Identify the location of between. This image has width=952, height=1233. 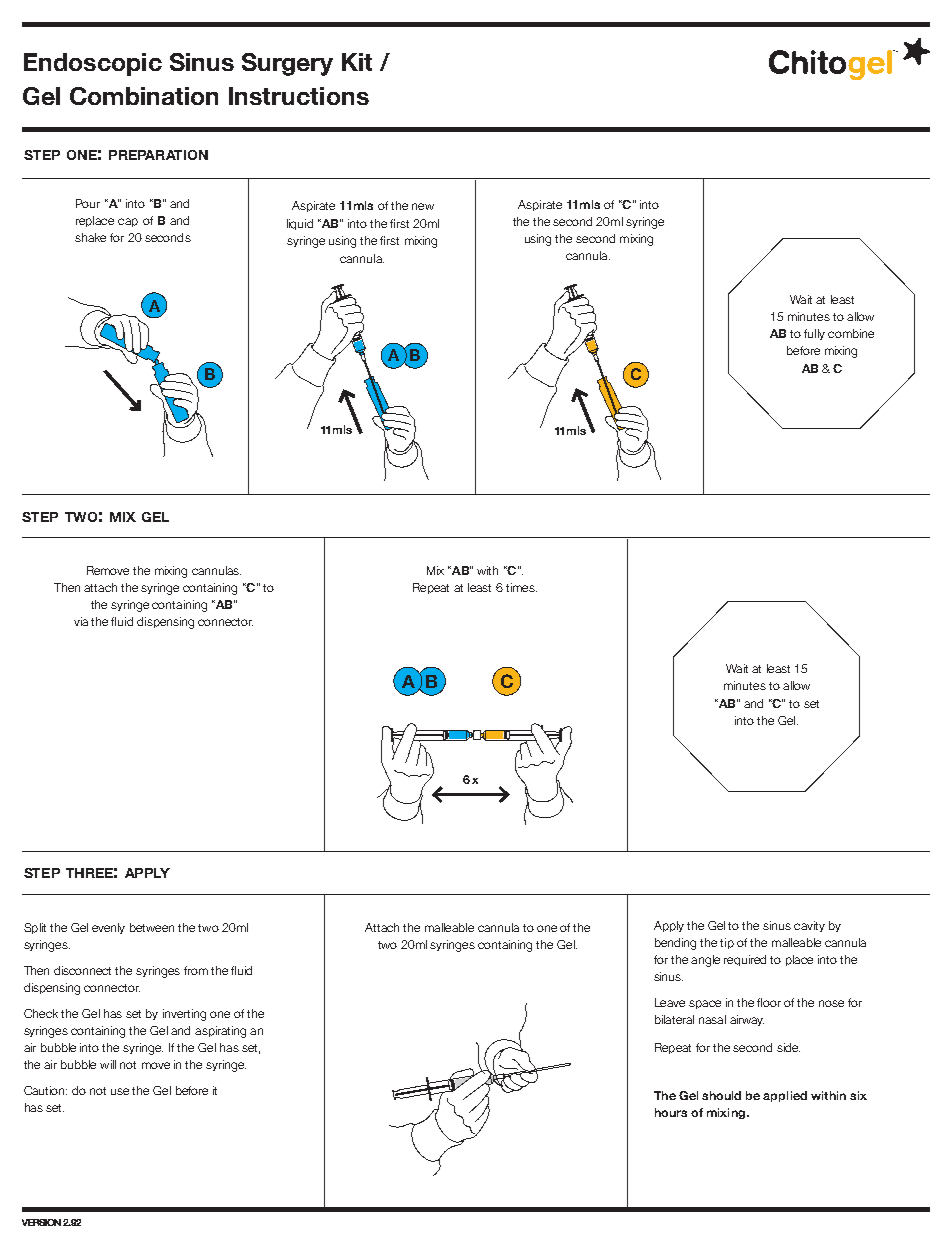
(152, 927).
